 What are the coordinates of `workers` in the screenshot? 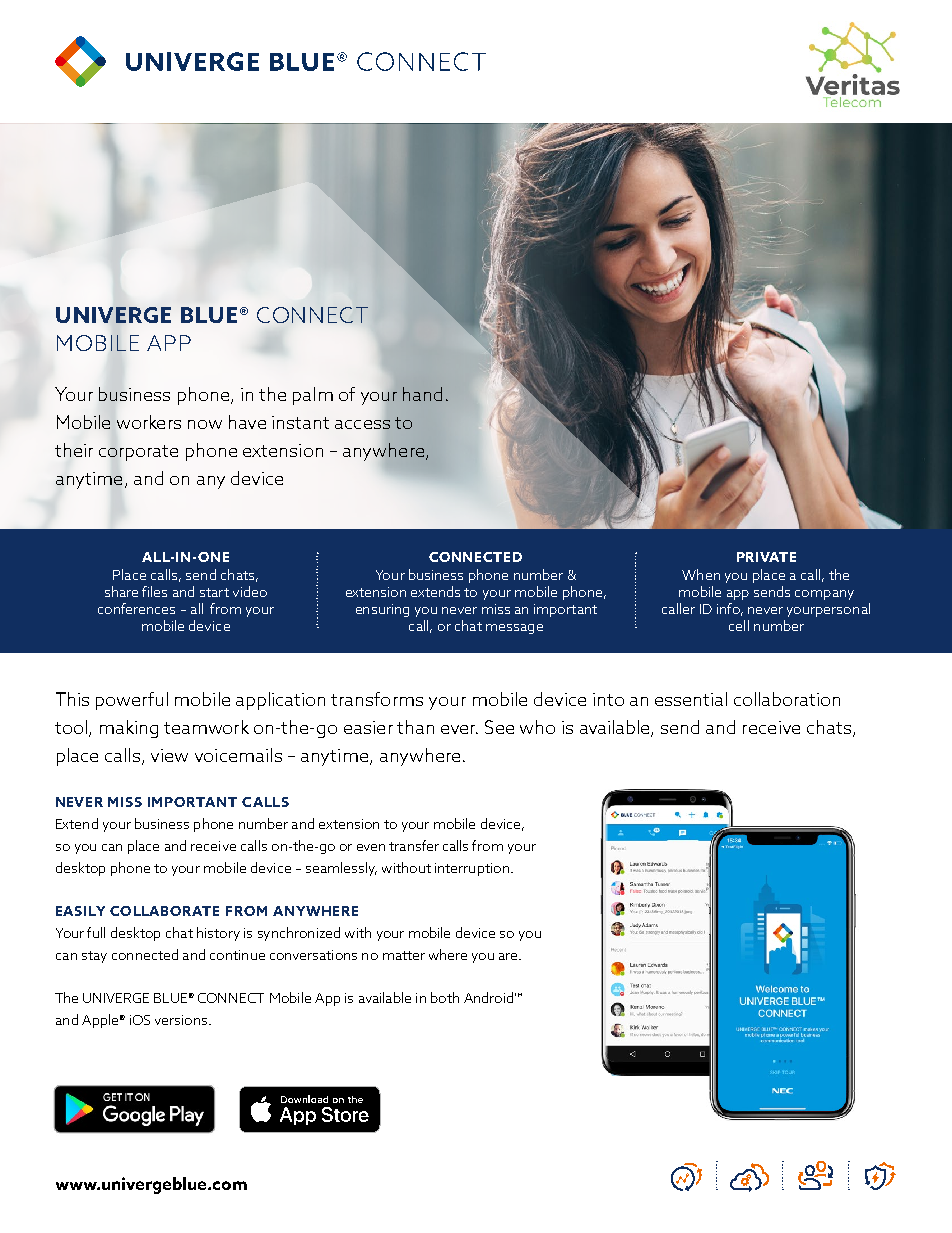 It's located at (149, 422).
